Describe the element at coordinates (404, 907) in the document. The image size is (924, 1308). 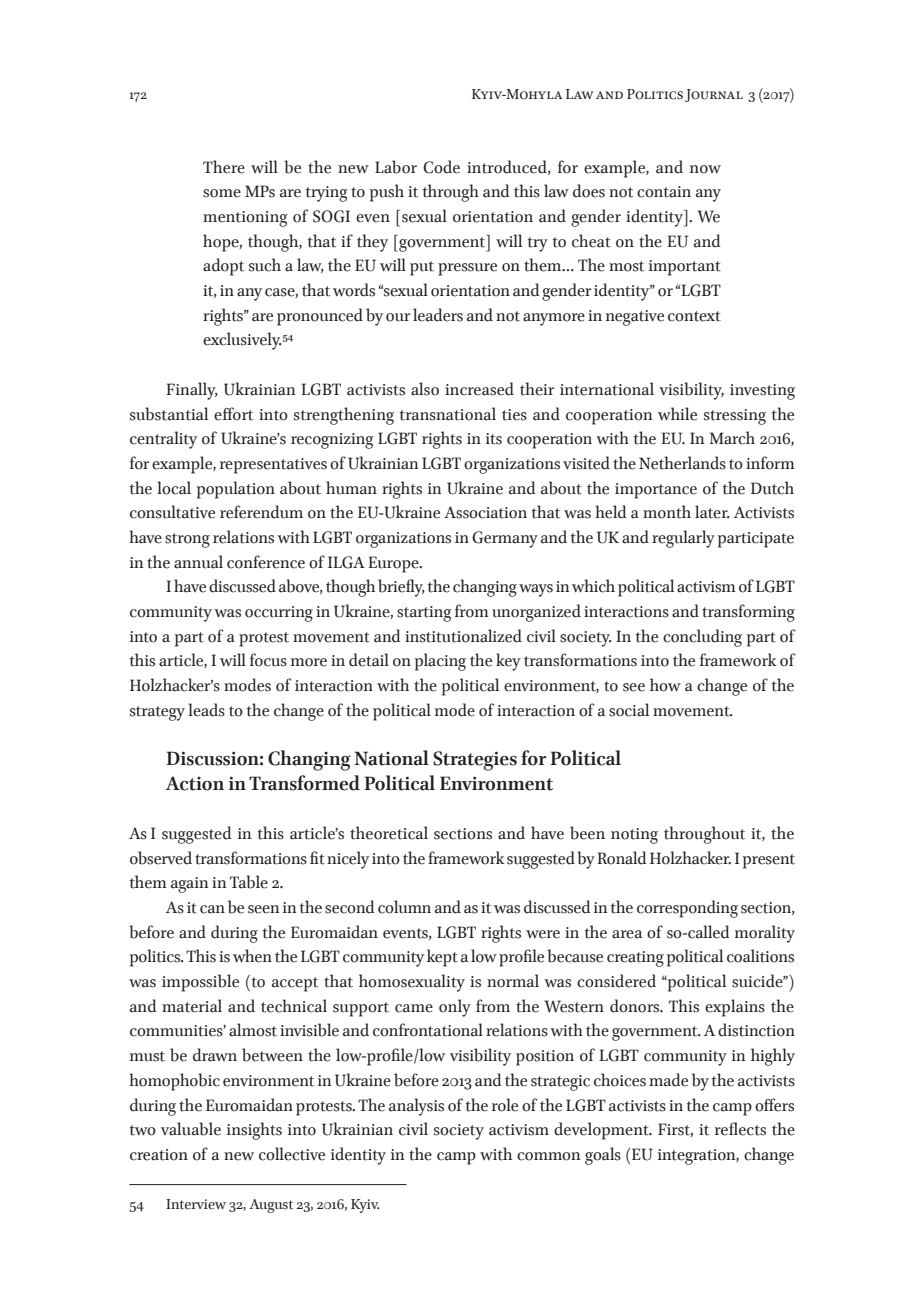
I see `column` at that location.
